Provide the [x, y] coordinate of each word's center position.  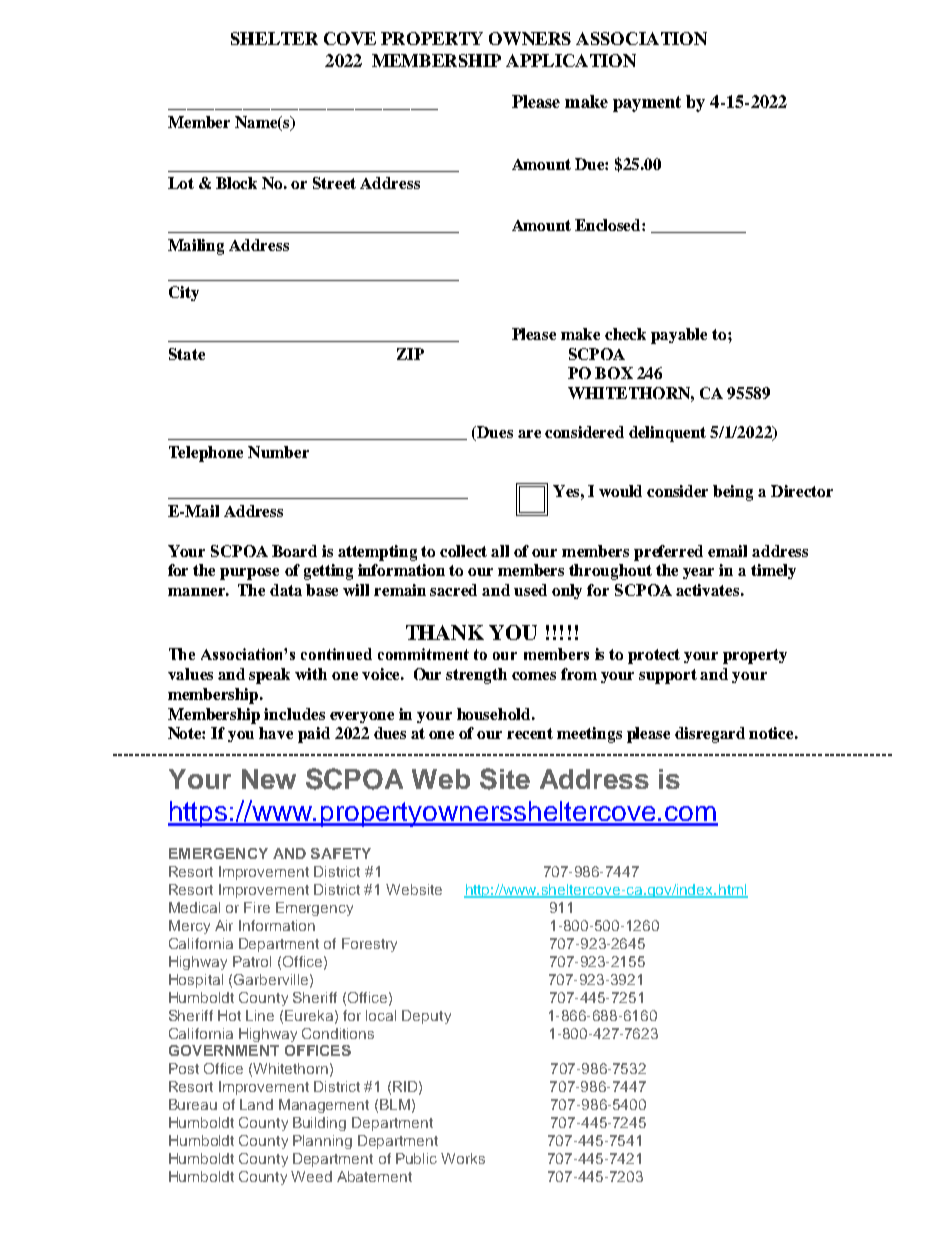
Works [463, 1158]
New [269, 779]
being [733, 493]
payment [647, 104]
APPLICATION [571, 60]
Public [416, 1158]
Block [236, 183]
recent [530, 733]
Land [256, 1104]
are [529, 434]
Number [278, 452]
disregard [710, 735]
